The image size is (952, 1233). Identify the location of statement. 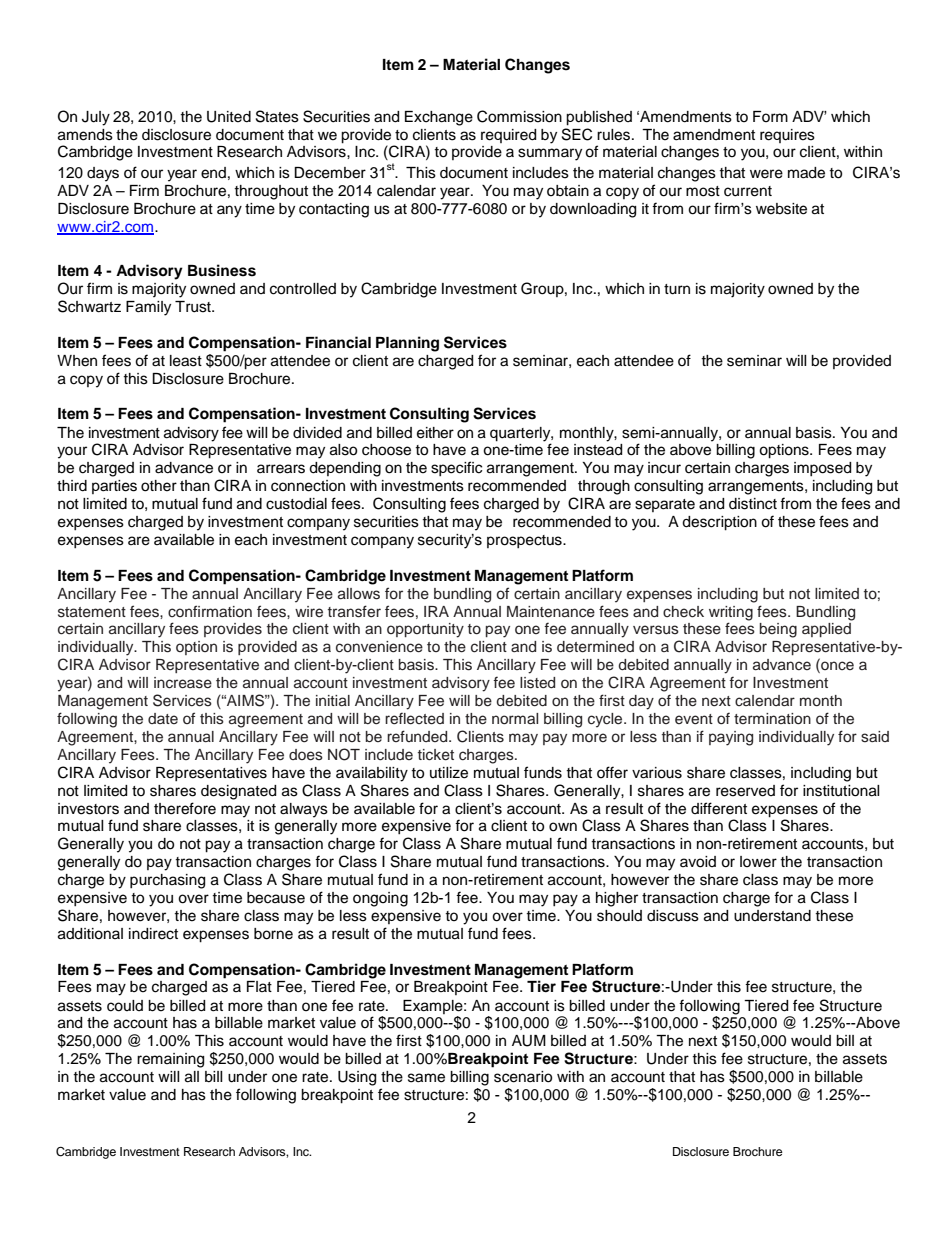
(92, 612).
